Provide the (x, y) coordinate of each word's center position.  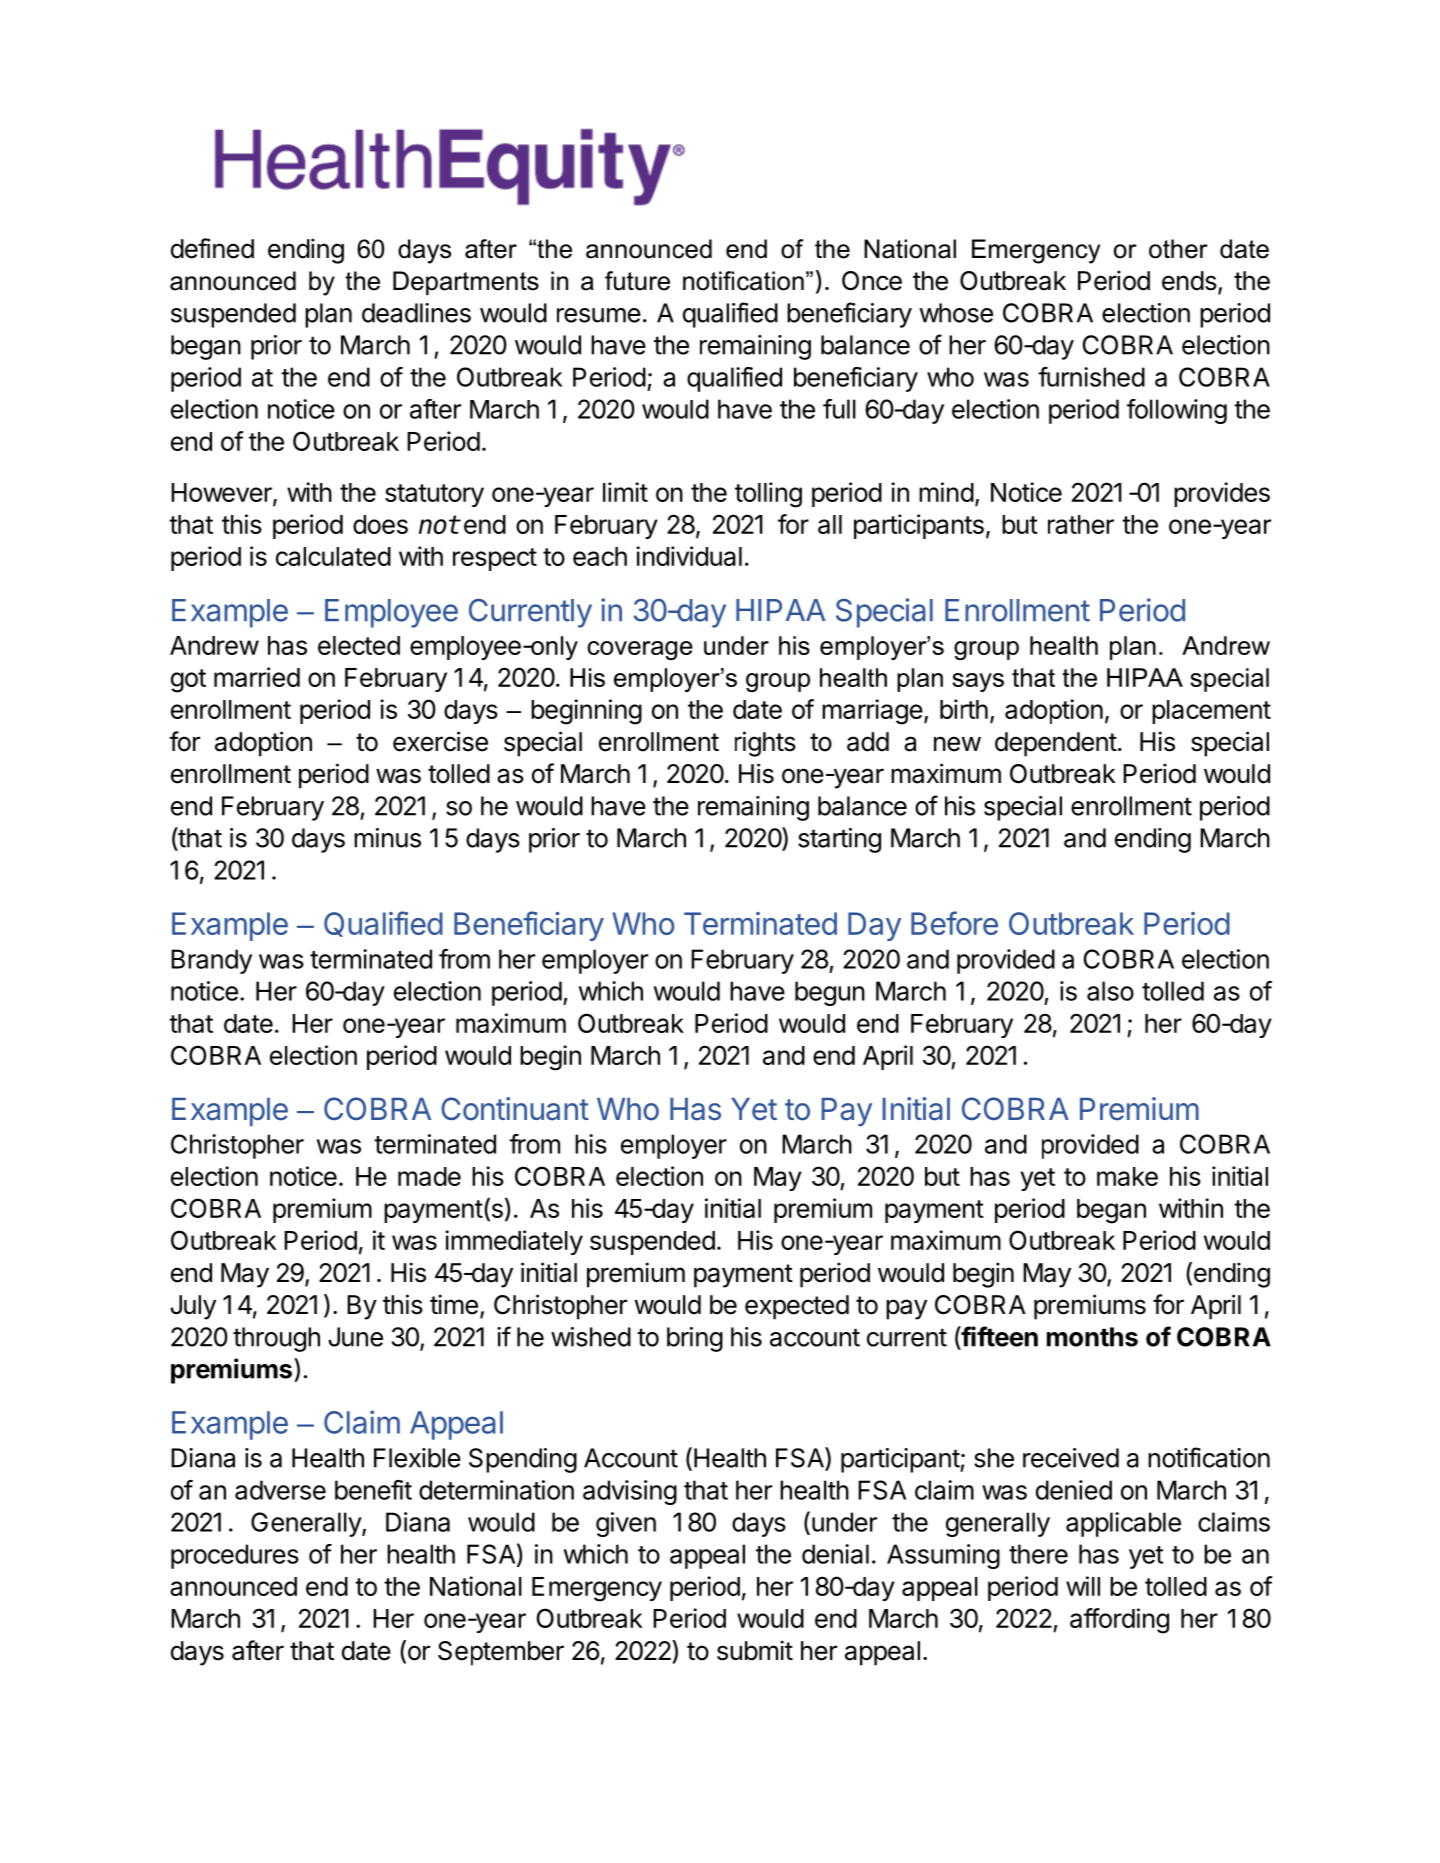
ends (1189, 281)
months (1092, 1337)
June (355, 1337)
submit (755, 1650)
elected (359, 645)
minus (387, 838)
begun (830, 993)
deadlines (416, 313)
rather (1081, 524)
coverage (640, 650)
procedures (235, 1556)
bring (695, 1339)
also (1110, 991)
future (637, 281)
